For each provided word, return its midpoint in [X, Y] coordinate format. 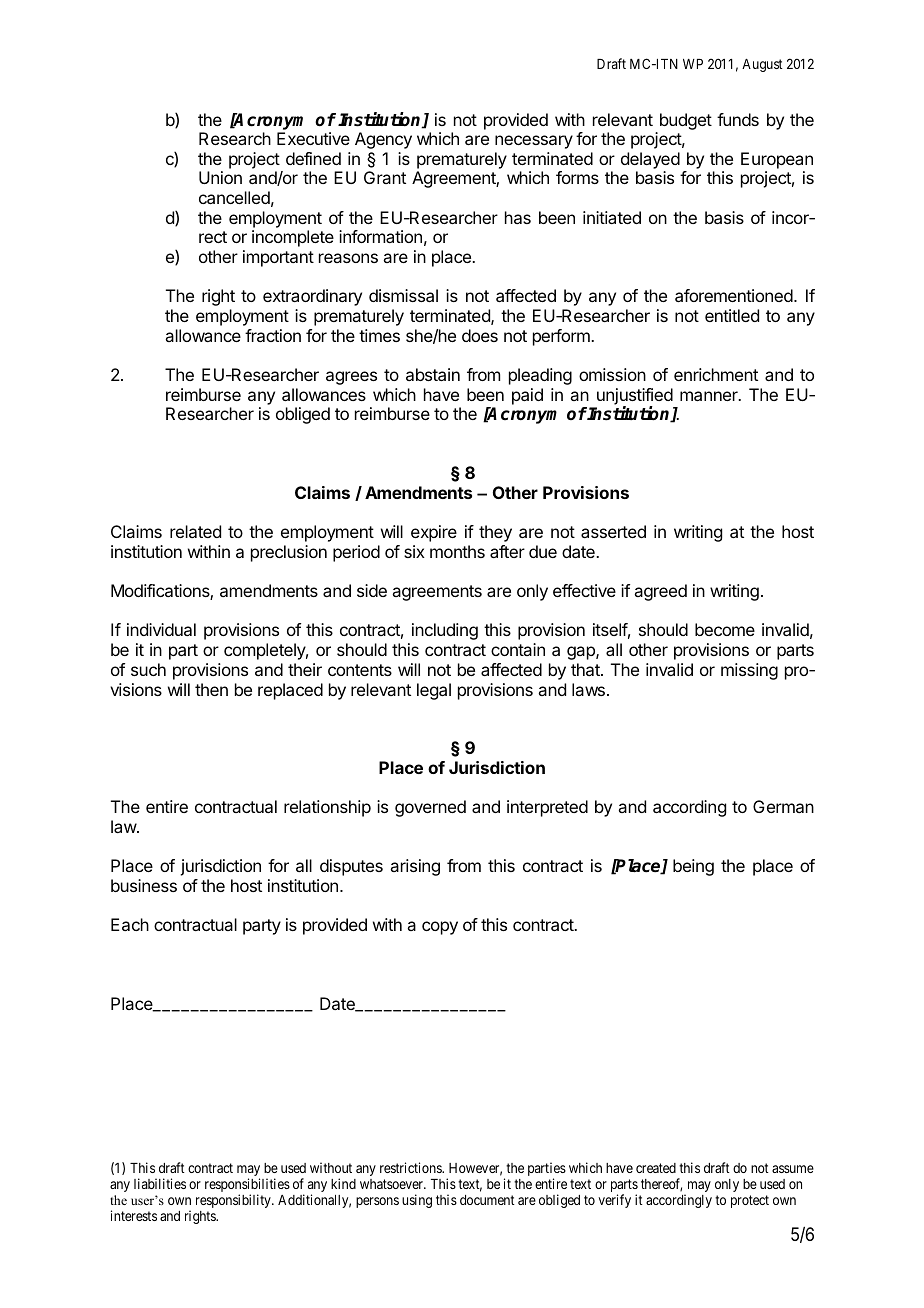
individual [161, 629]
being [693, 867]
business [144, 885]
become [725, 629]
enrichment [716, 374]
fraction [273, 335]
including [445, 631]
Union [220, 177]
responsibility [234, 1201]
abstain [433, 374]
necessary [534, 142]
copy [440, 928]
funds [738, 119]
